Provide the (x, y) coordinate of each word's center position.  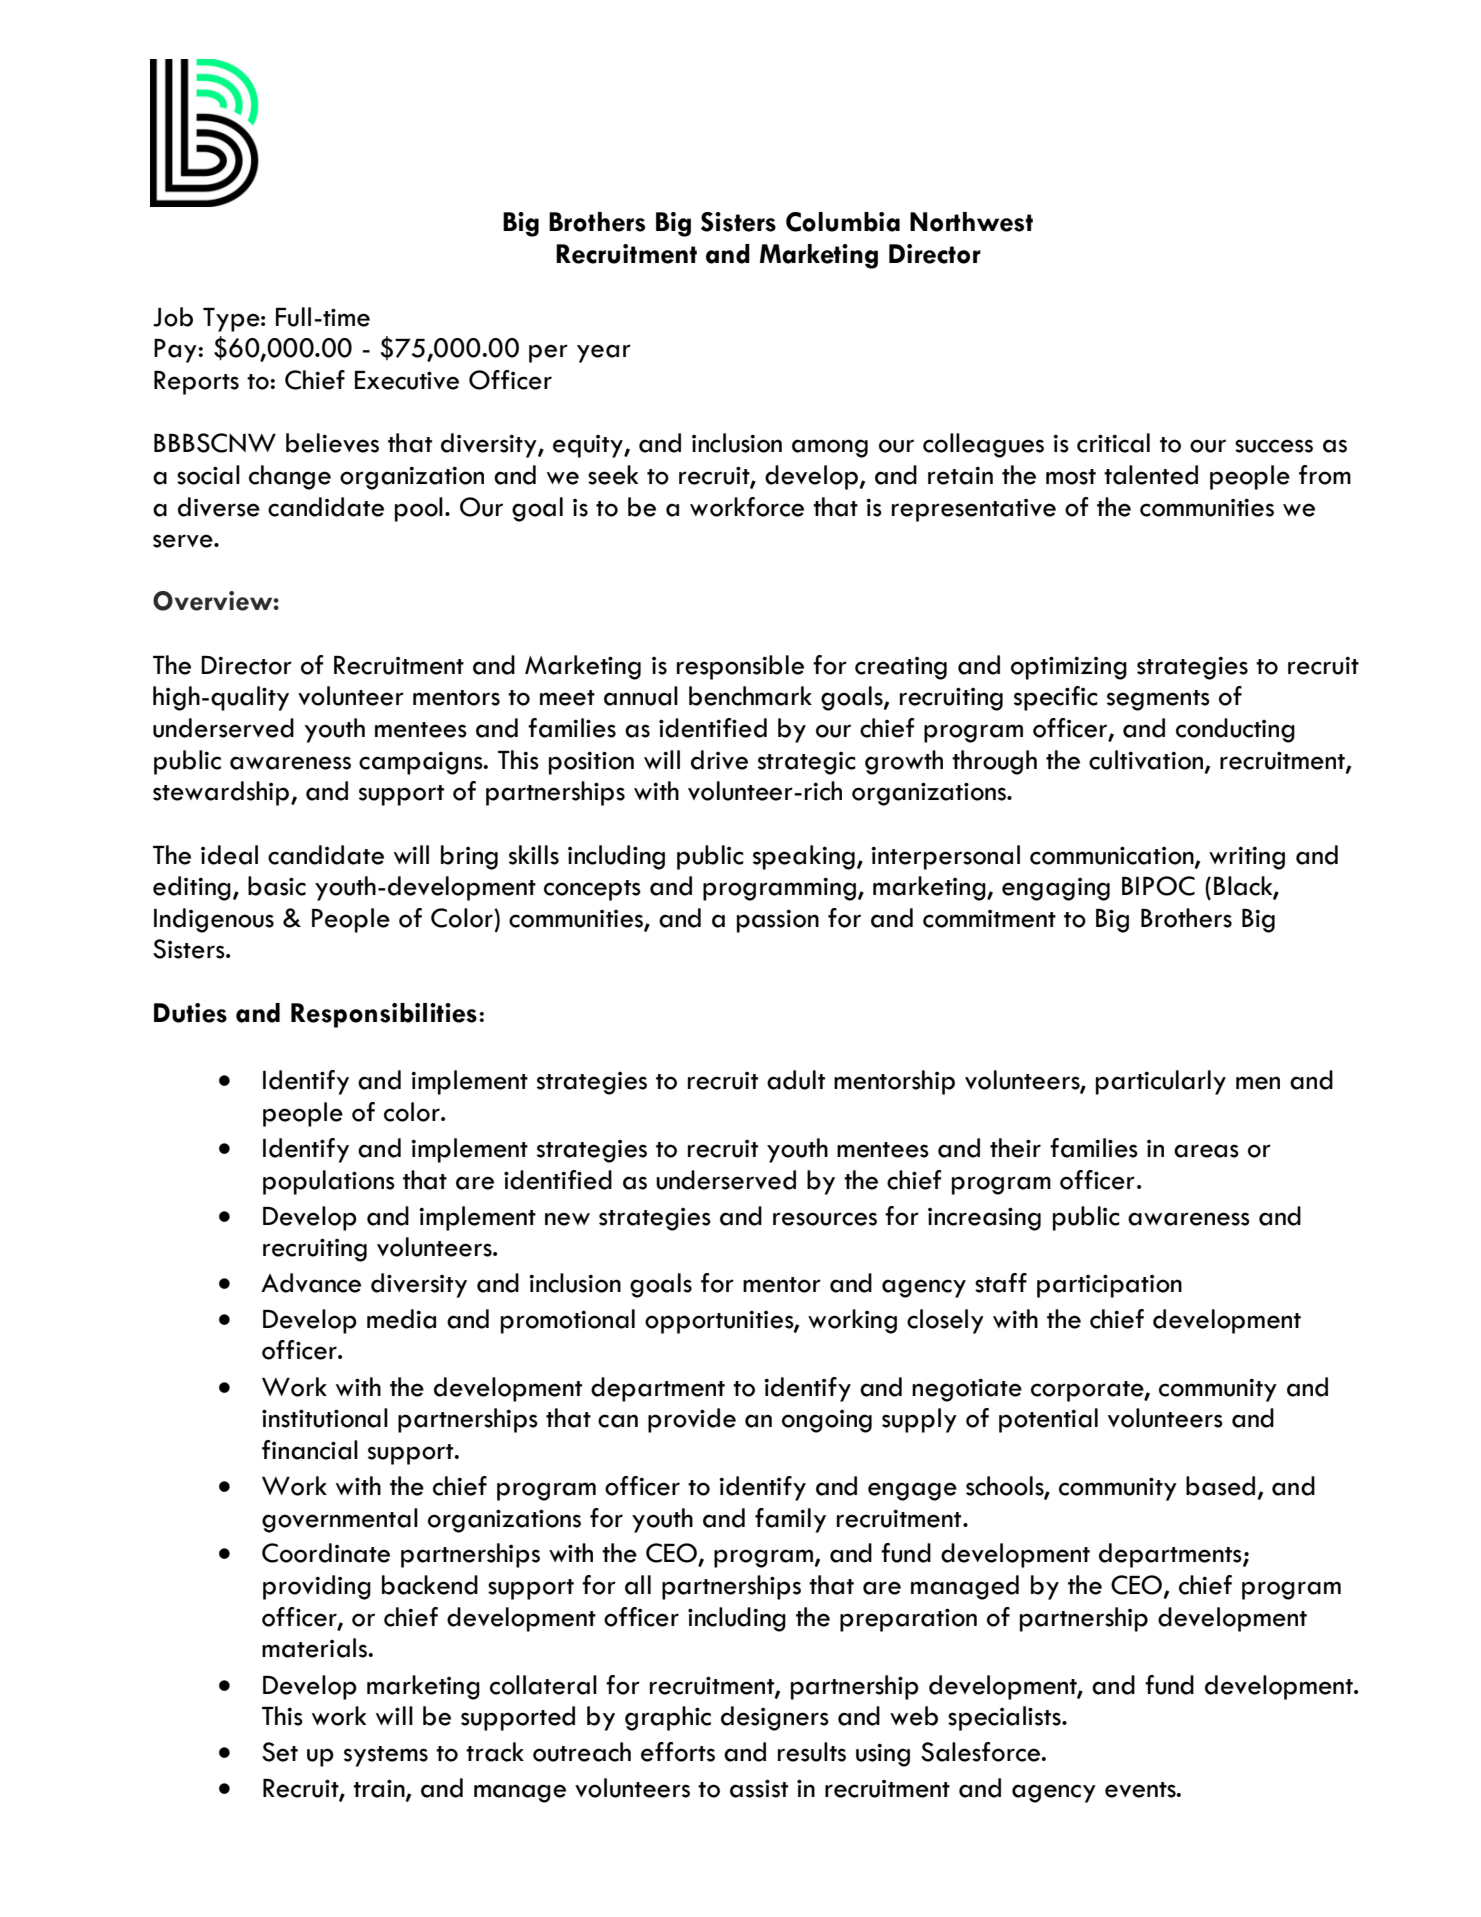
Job (173, 317)
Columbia (843, 222)
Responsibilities (384, 1015)
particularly (1161, 1082)
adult (796, 1080)
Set (280, 1752)
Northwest (971, 222)
